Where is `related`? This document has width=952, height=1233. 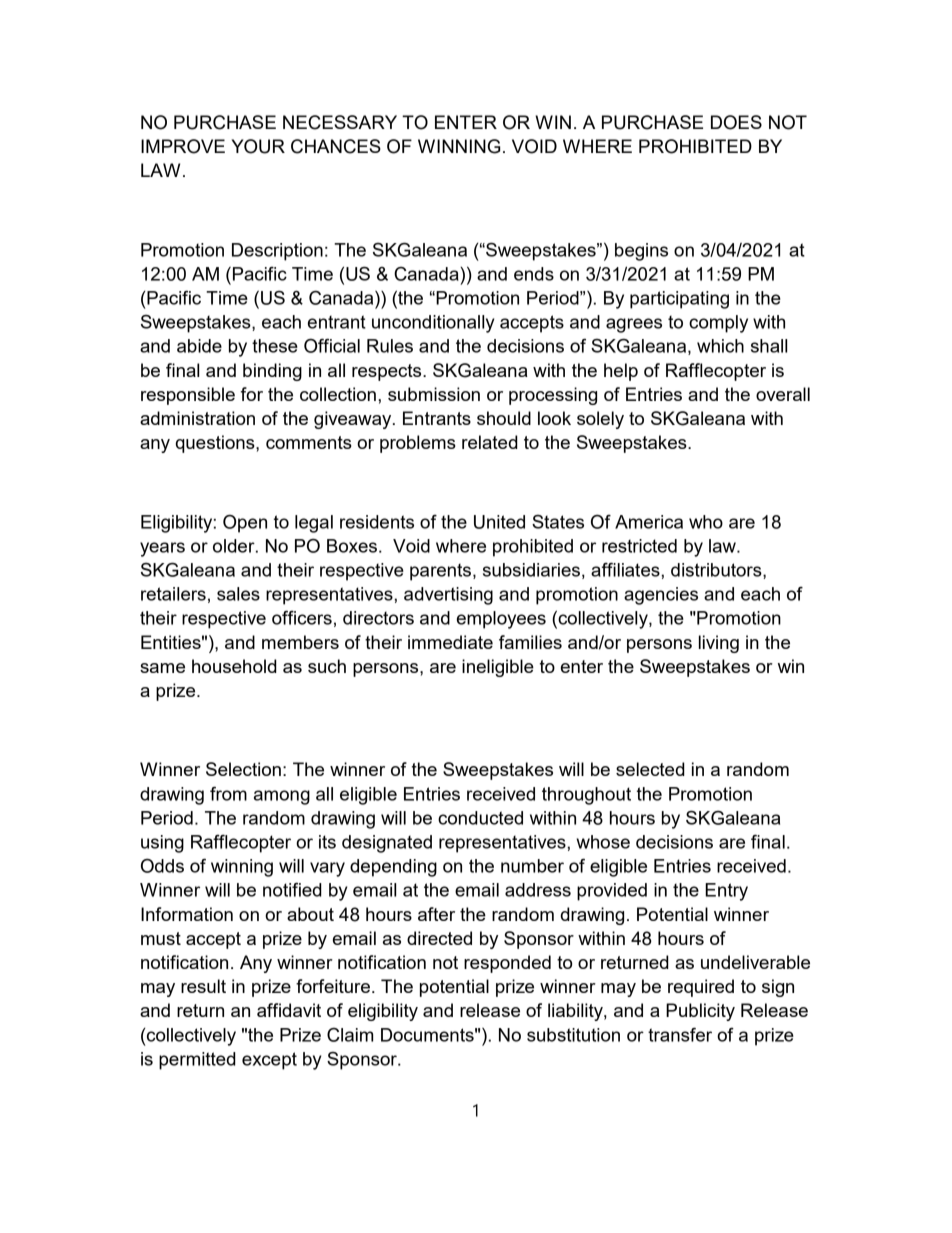
related is located at coordinates (490, 442).
